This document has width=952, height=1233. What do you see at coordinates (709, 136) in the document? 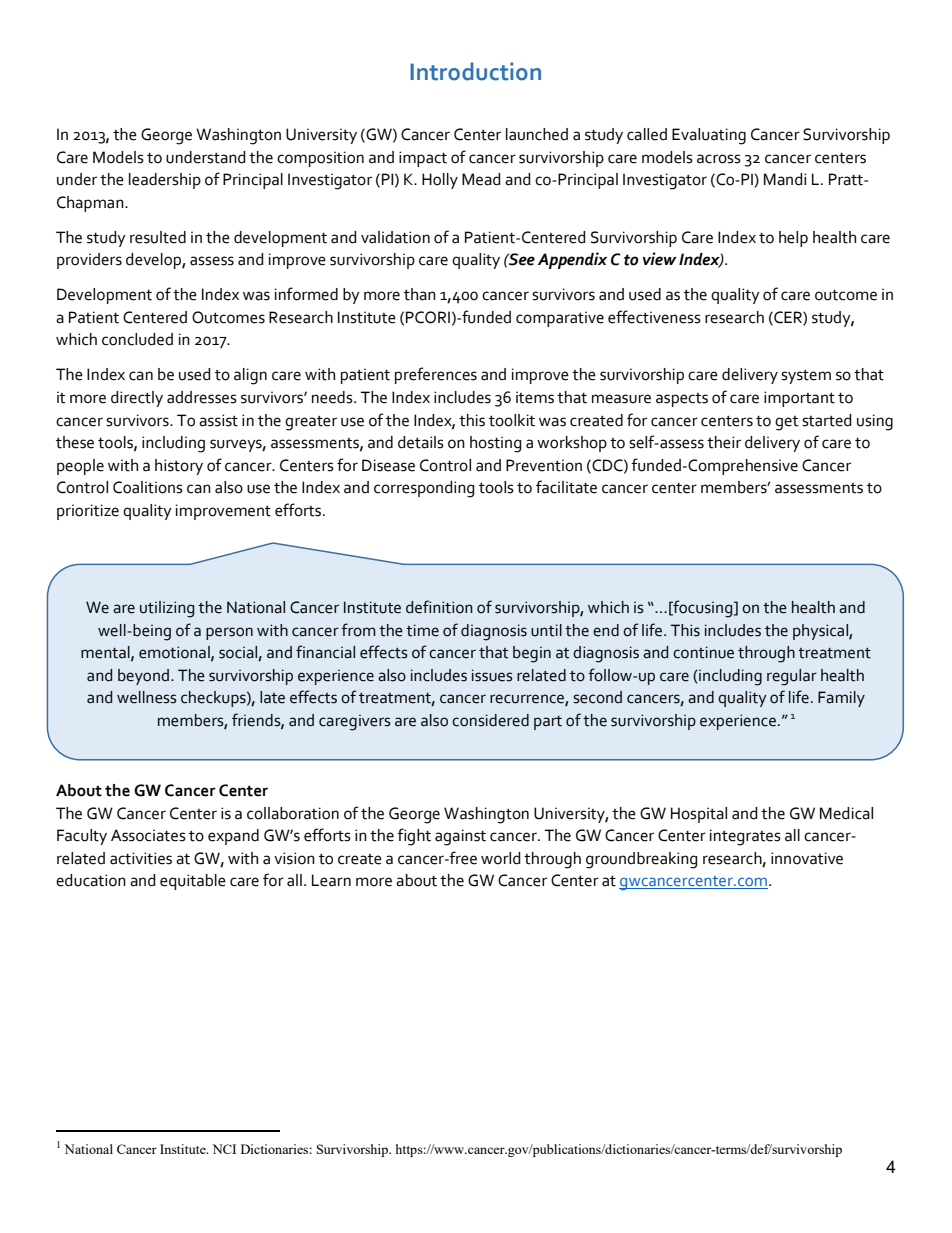
I see `Evaluating` at bounding box center [709, 136].
